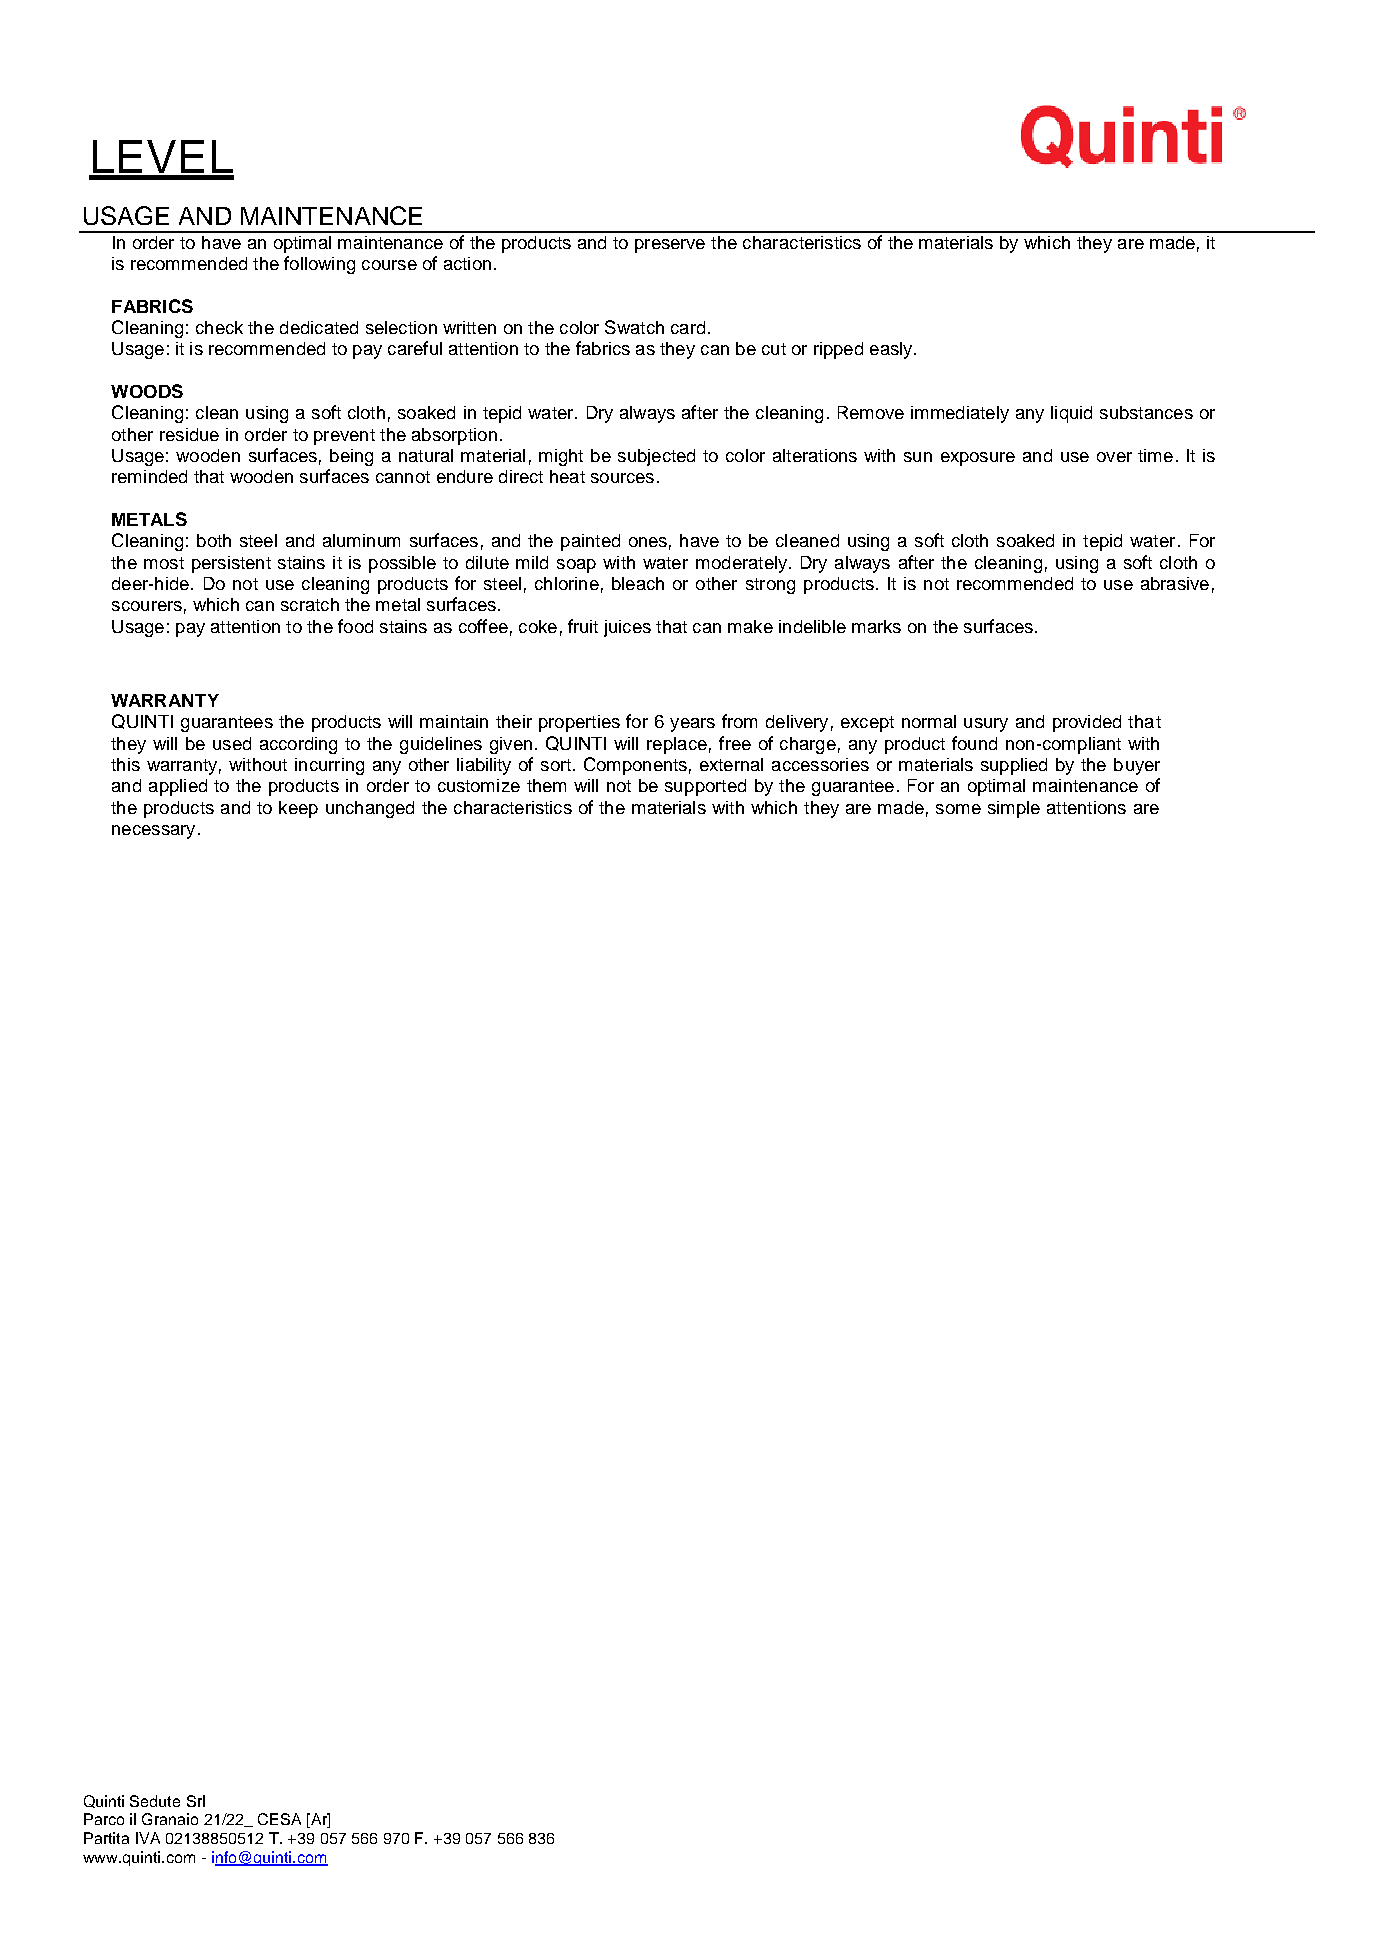  What do you see at coordinates (219, 327) in the page?
I see `check` at bounding box center [219, 327].
